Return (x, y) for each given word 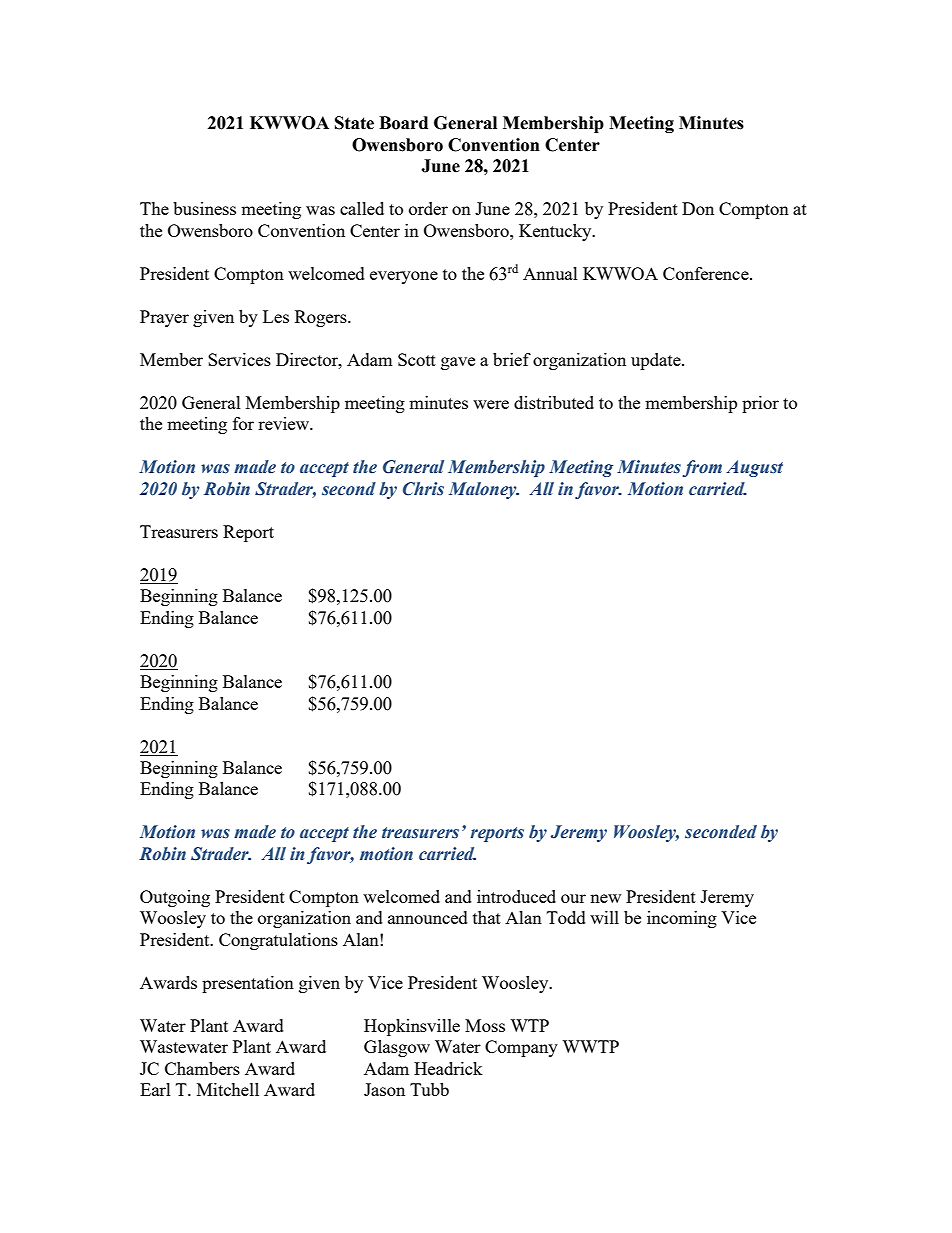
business (204, 208)
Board (403, 123)
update (657, 361)
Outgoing (175, 898)
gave (458, 363)
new (605, 898)
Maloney (484, 490)
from (702, 468)
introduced (516, 896)
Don (698, 208)
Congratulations (278, 941)
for (243, 423)
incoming (682, 919)
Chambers (202, 1068)
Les (276, 316)
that (487, 917)
